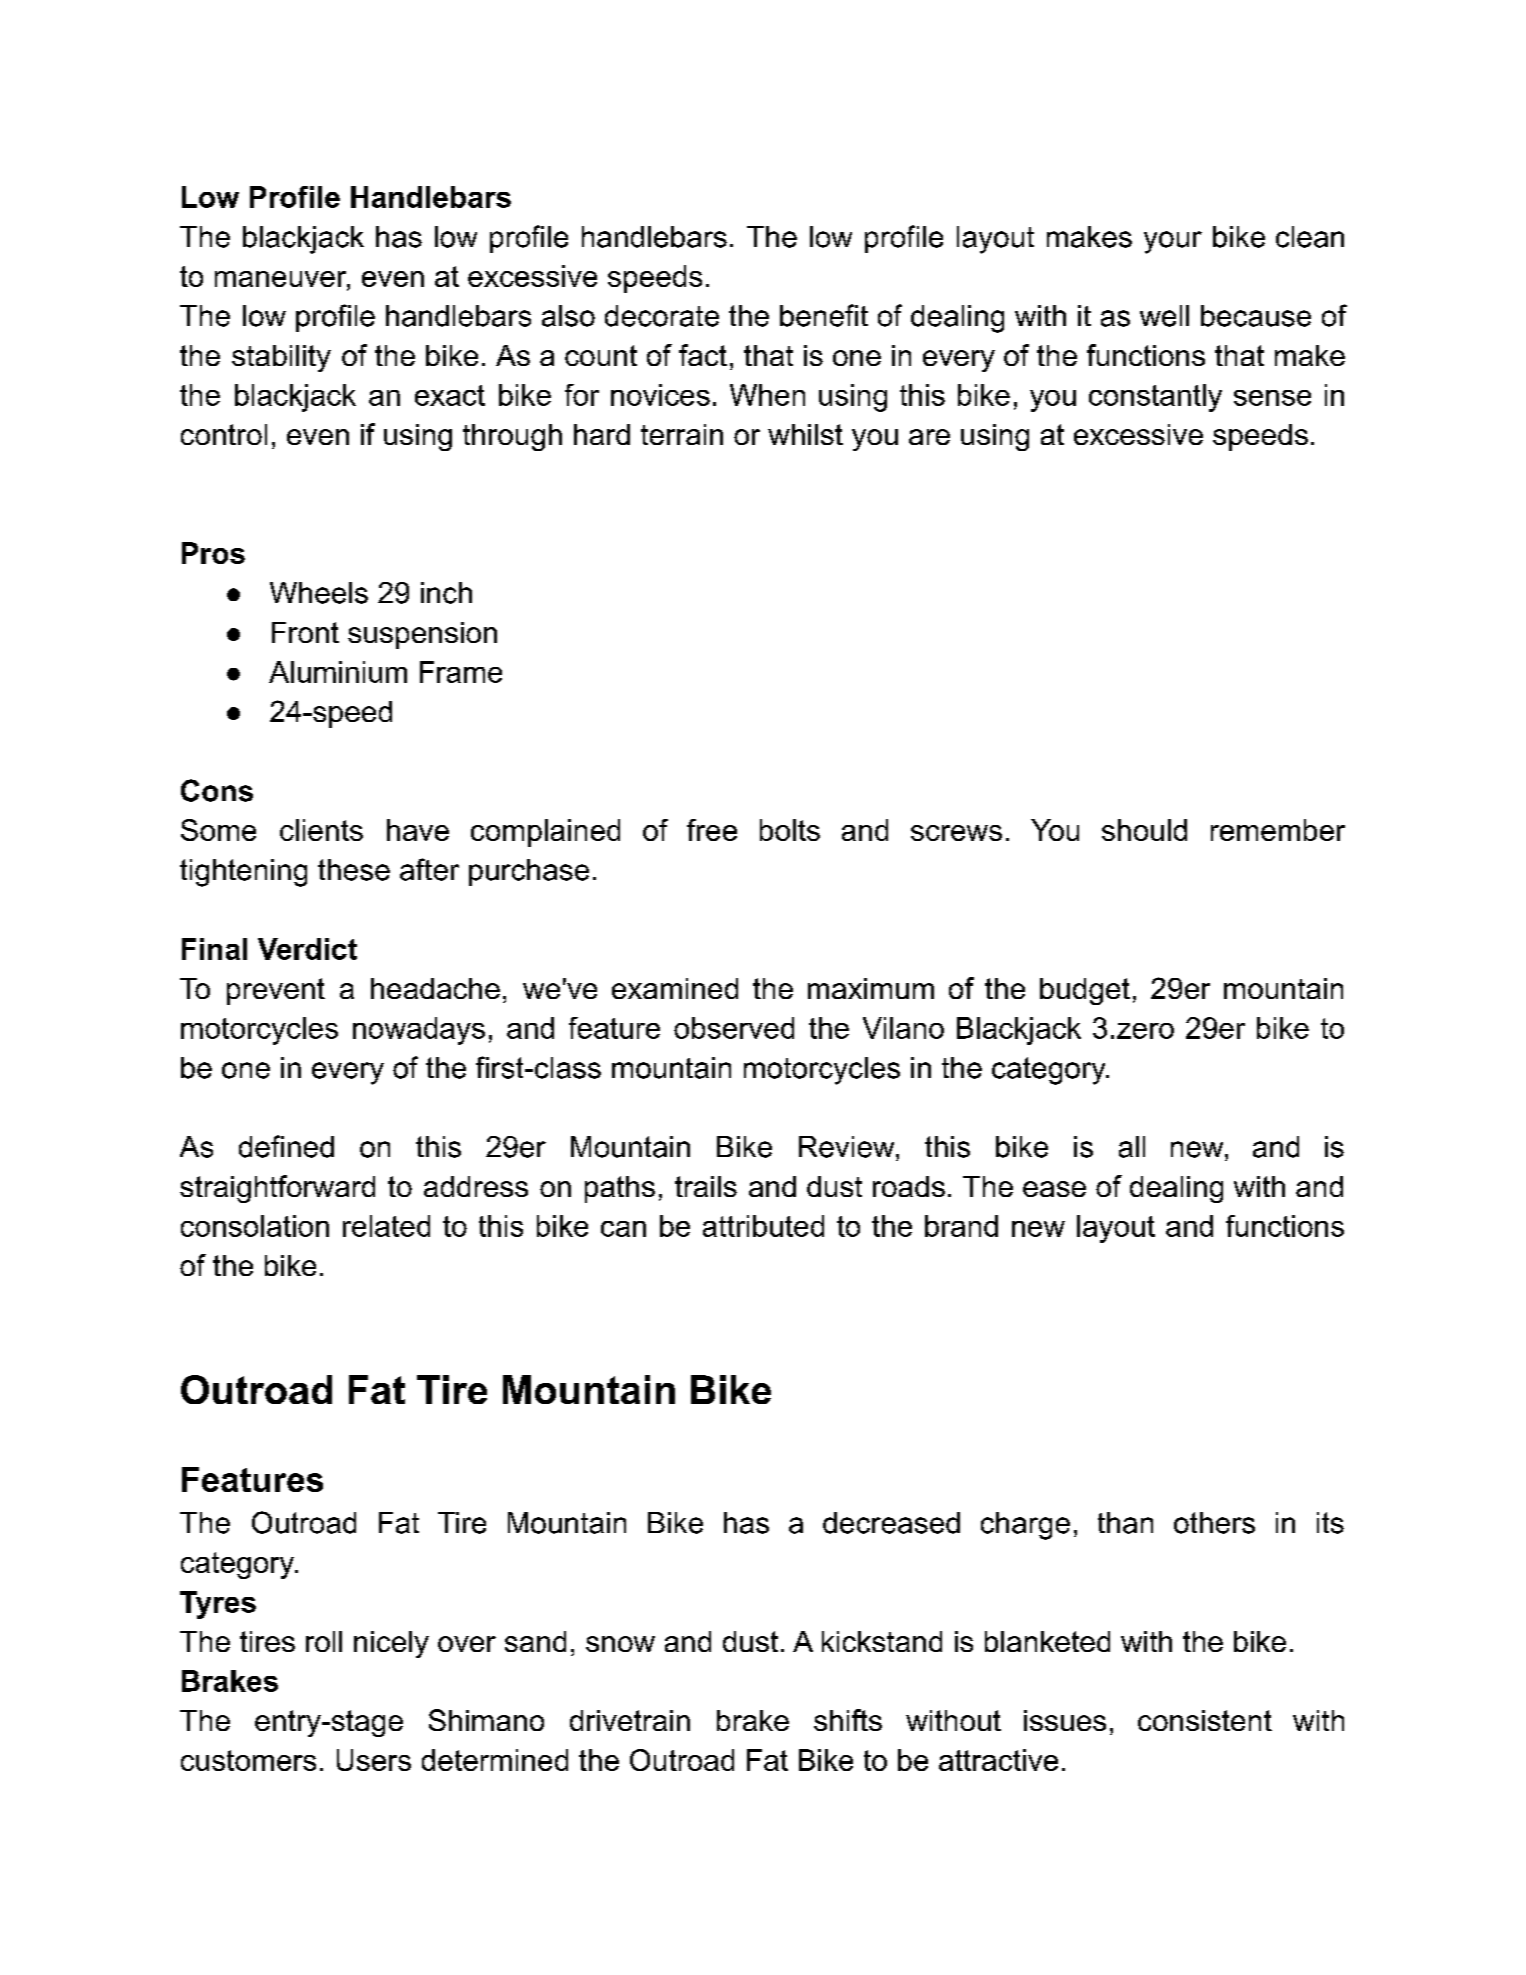  What do you see at coordinates (281, 358) in the screenshot?
I see `stability` at bounding box center [281, 358].
